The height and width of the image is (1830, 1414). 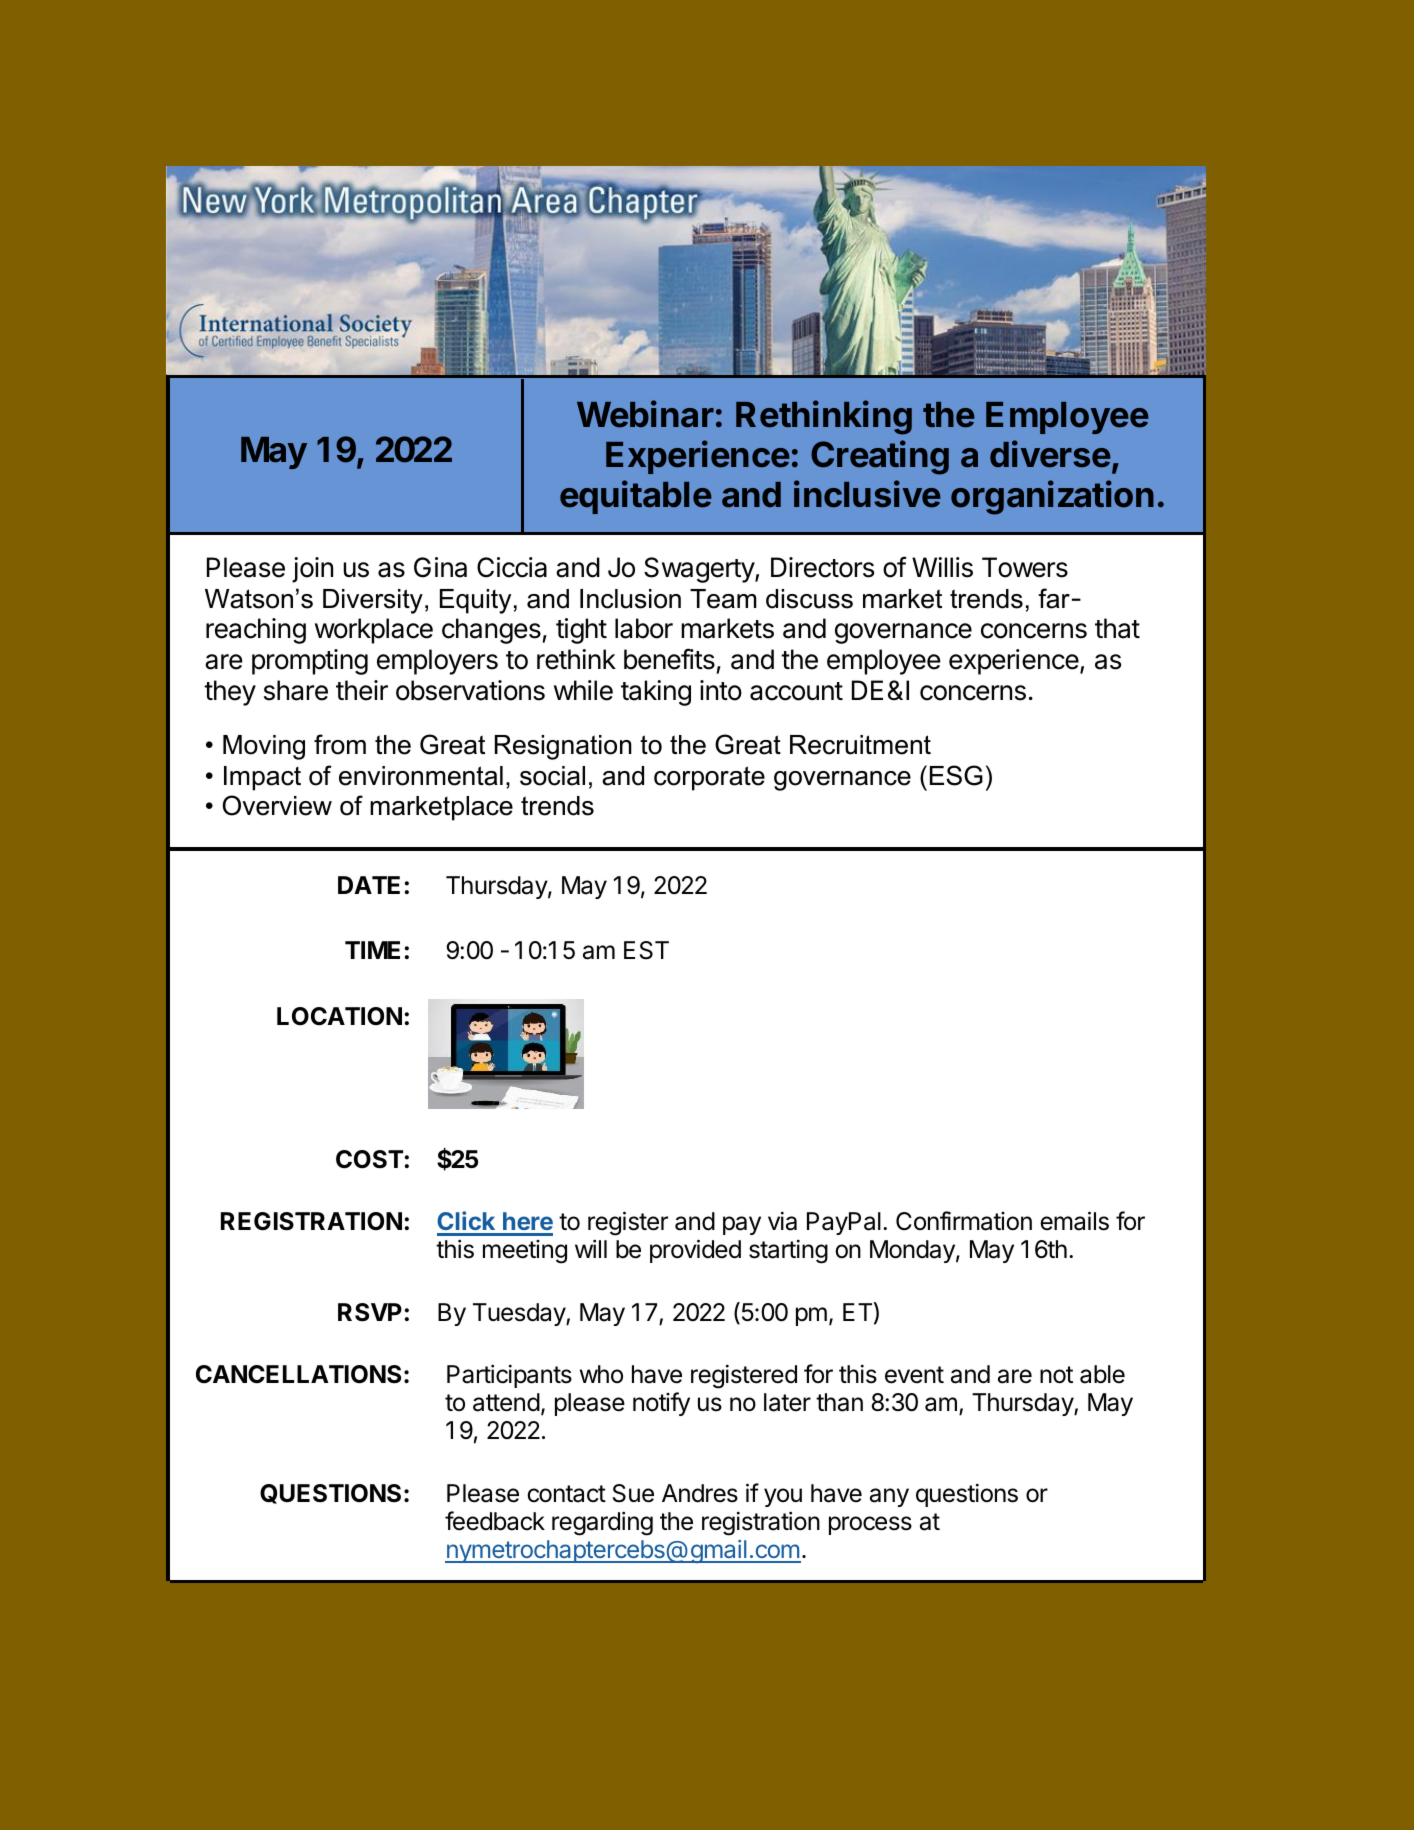 What do you see at coordinates (312, 570) in the image?
I see `join` at bounding box center [312, 570].
